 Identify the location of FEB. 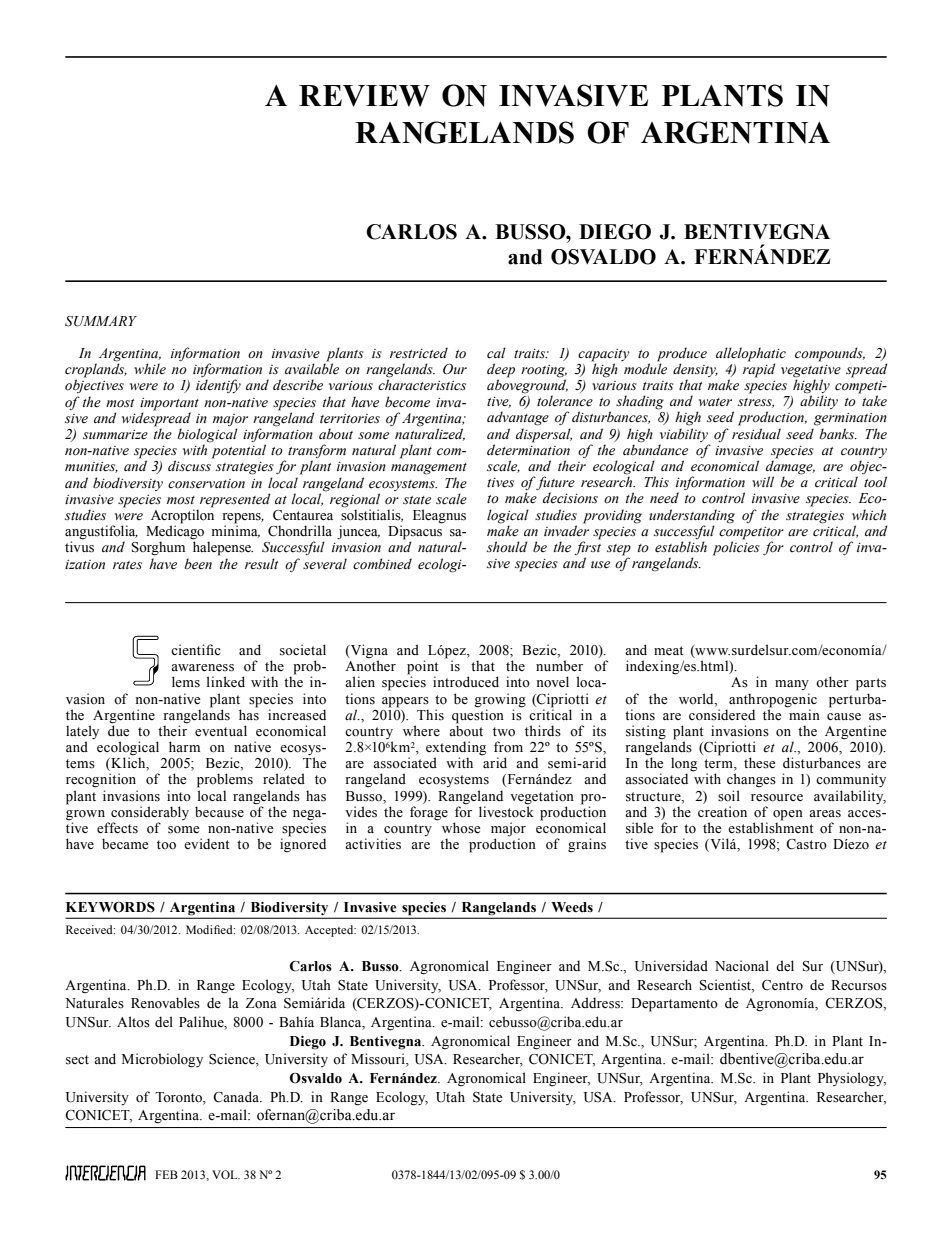
(166, 1174).
